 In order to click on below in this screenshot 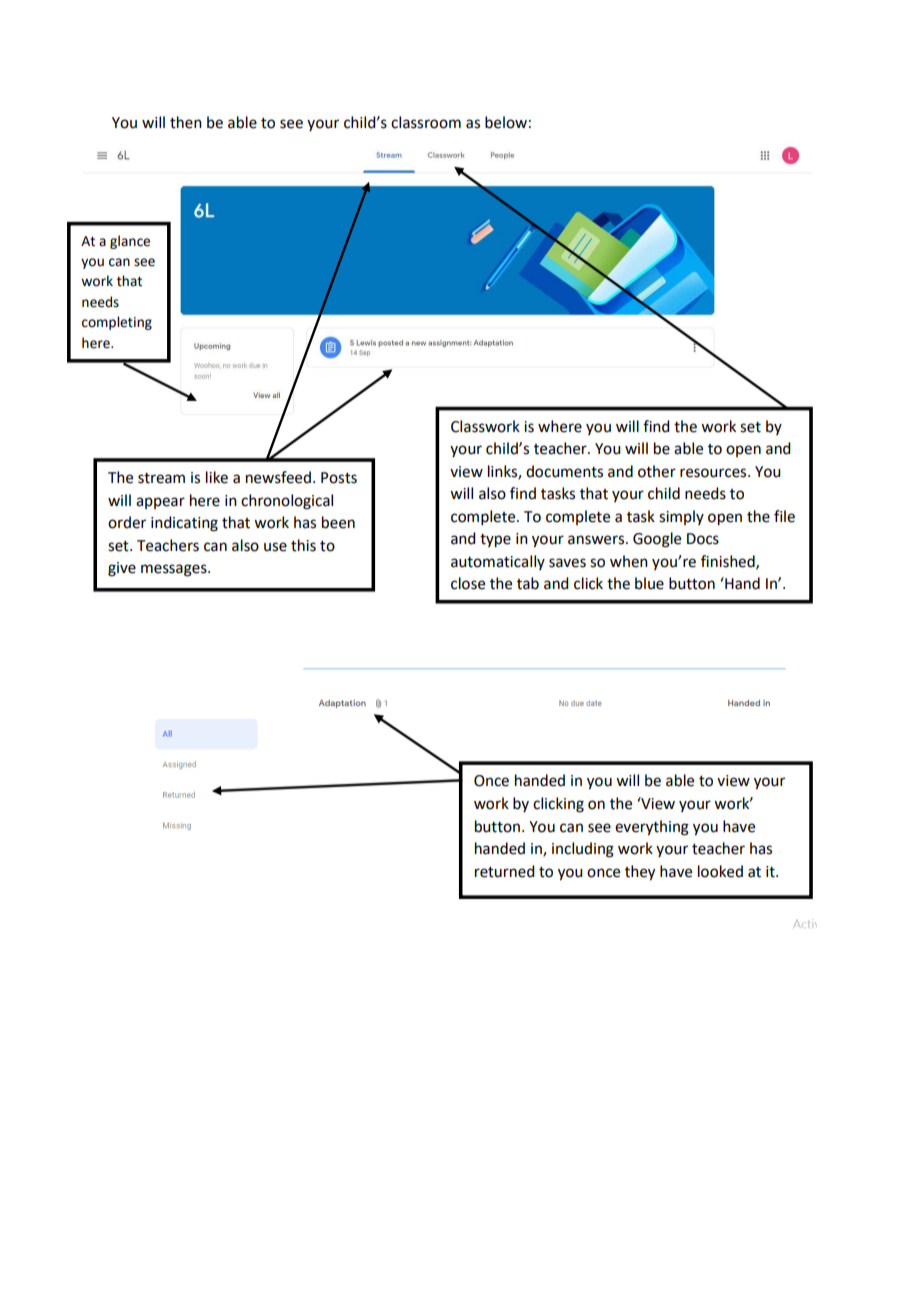, I will do `click(506, 122)`.
